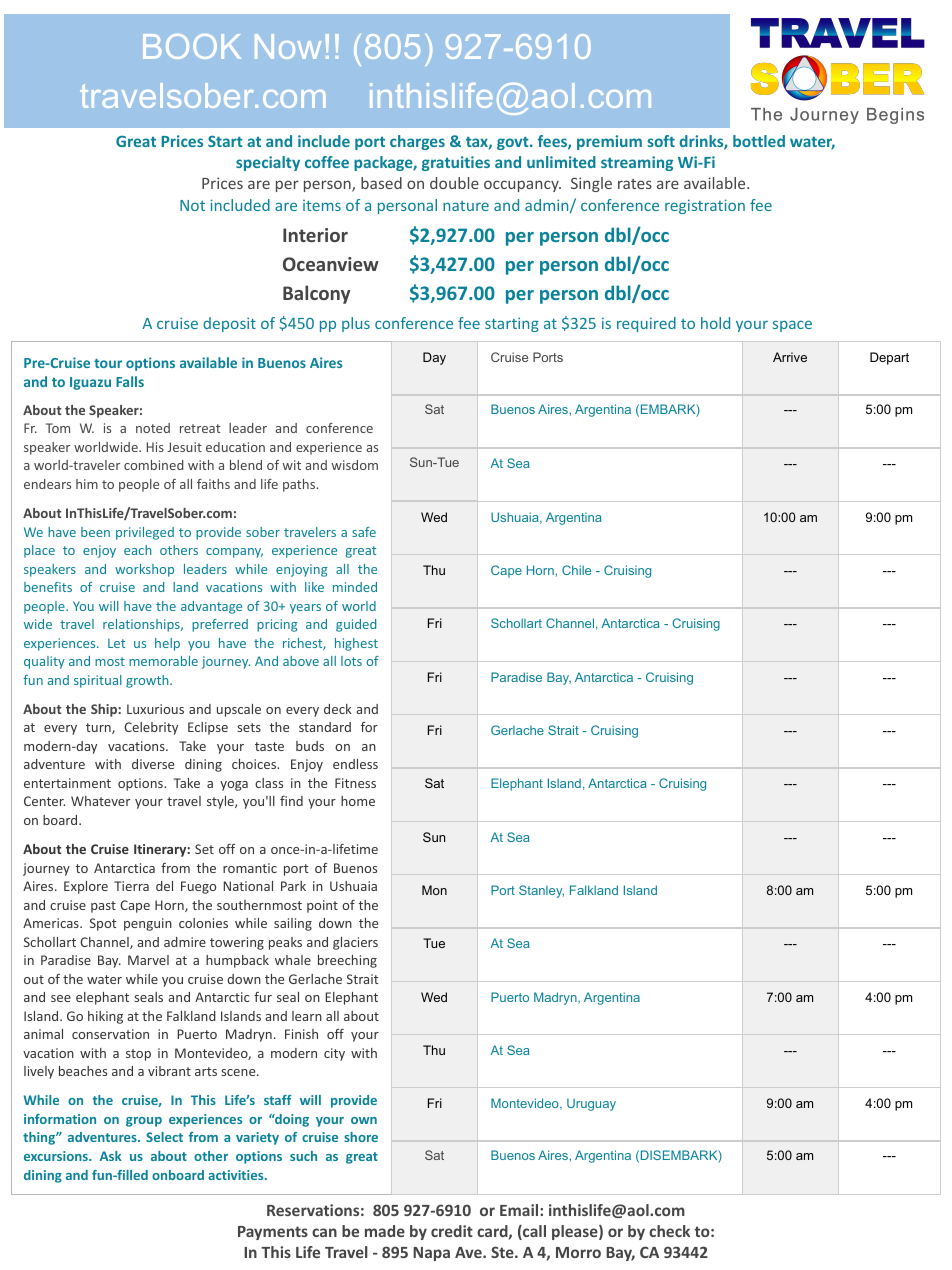  I want to click on bottled, so click(759, 141).
